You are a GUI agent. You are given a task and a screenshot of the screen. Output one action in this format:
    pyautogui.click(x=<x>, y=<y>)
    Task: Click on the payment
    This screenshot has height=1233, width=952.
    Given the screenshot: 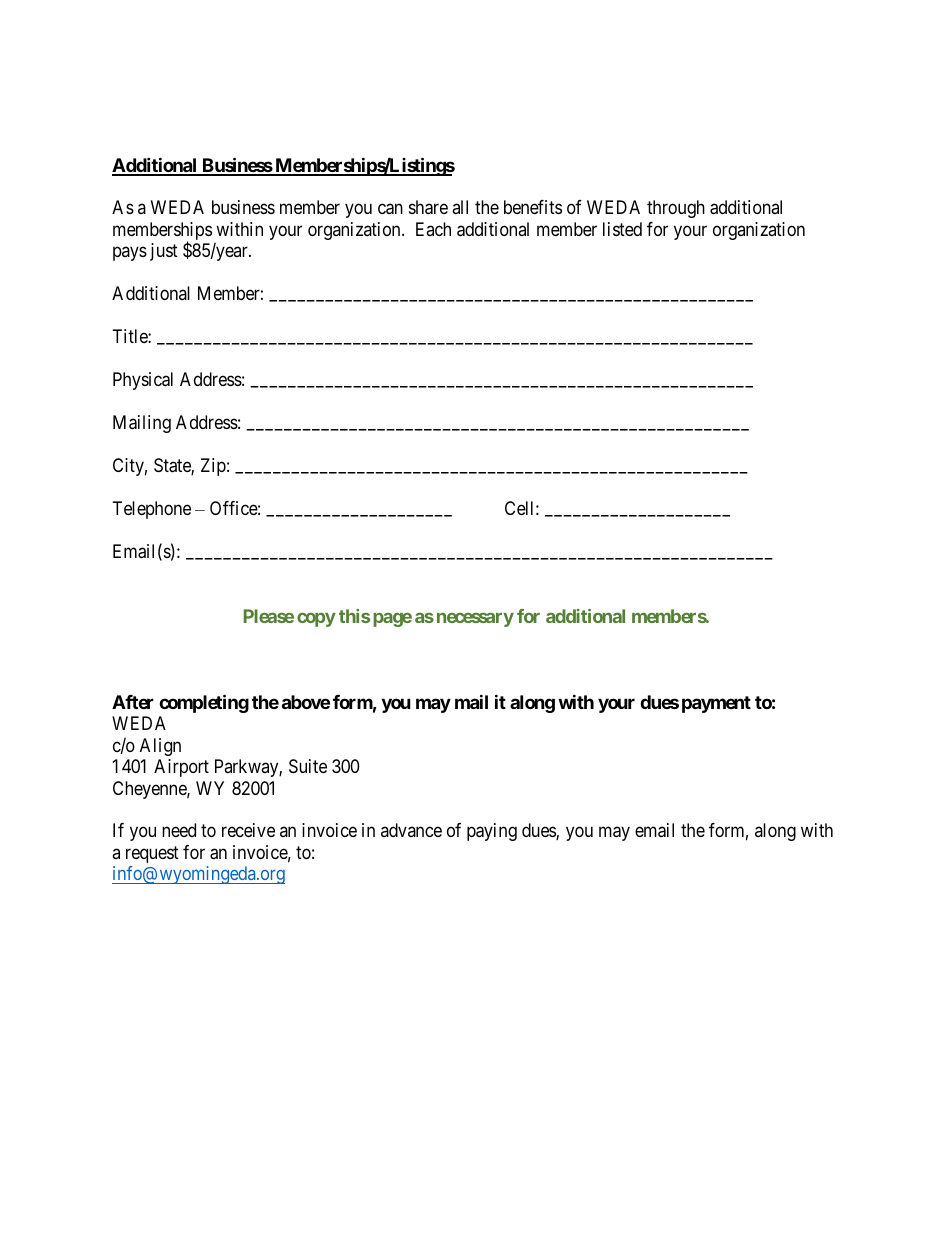 What is the action you would take?
    pyautogui.click(x=716, y=704)
